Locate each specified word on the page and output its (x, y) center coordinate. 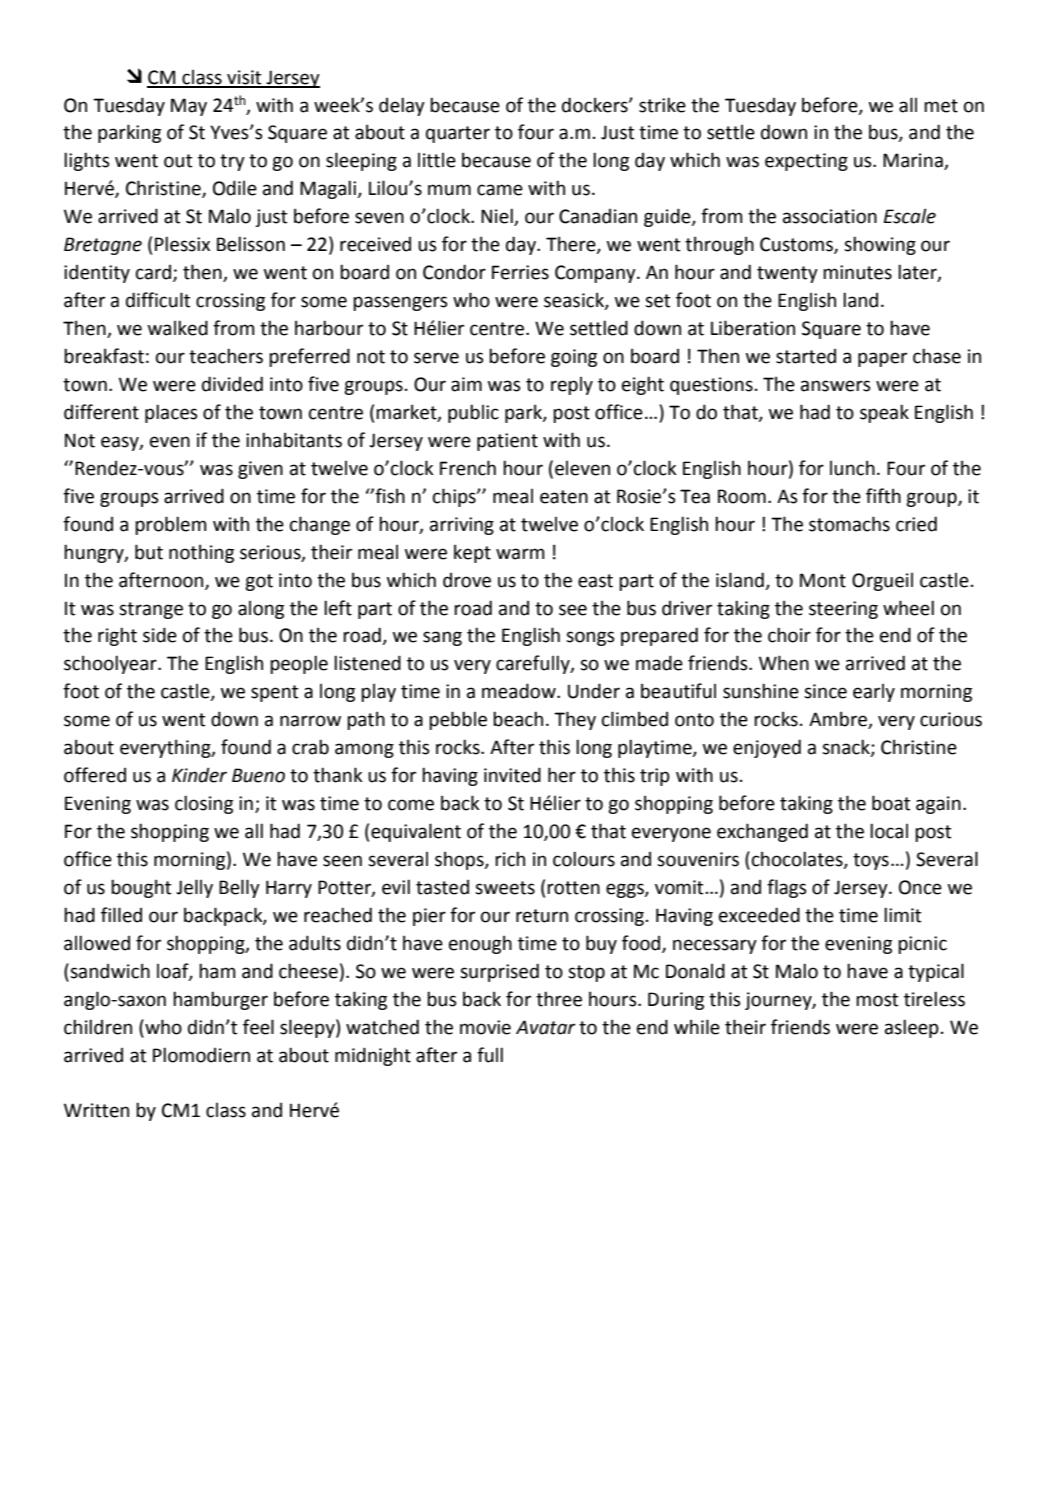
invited (512, 775)
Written (96, 1110)
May (189, 107)
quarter (458, 134)
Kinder (199, 775)
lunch (852, 468)
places (171, 413)
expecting (806, 162)
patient (507, 442)
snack (847, 748)
